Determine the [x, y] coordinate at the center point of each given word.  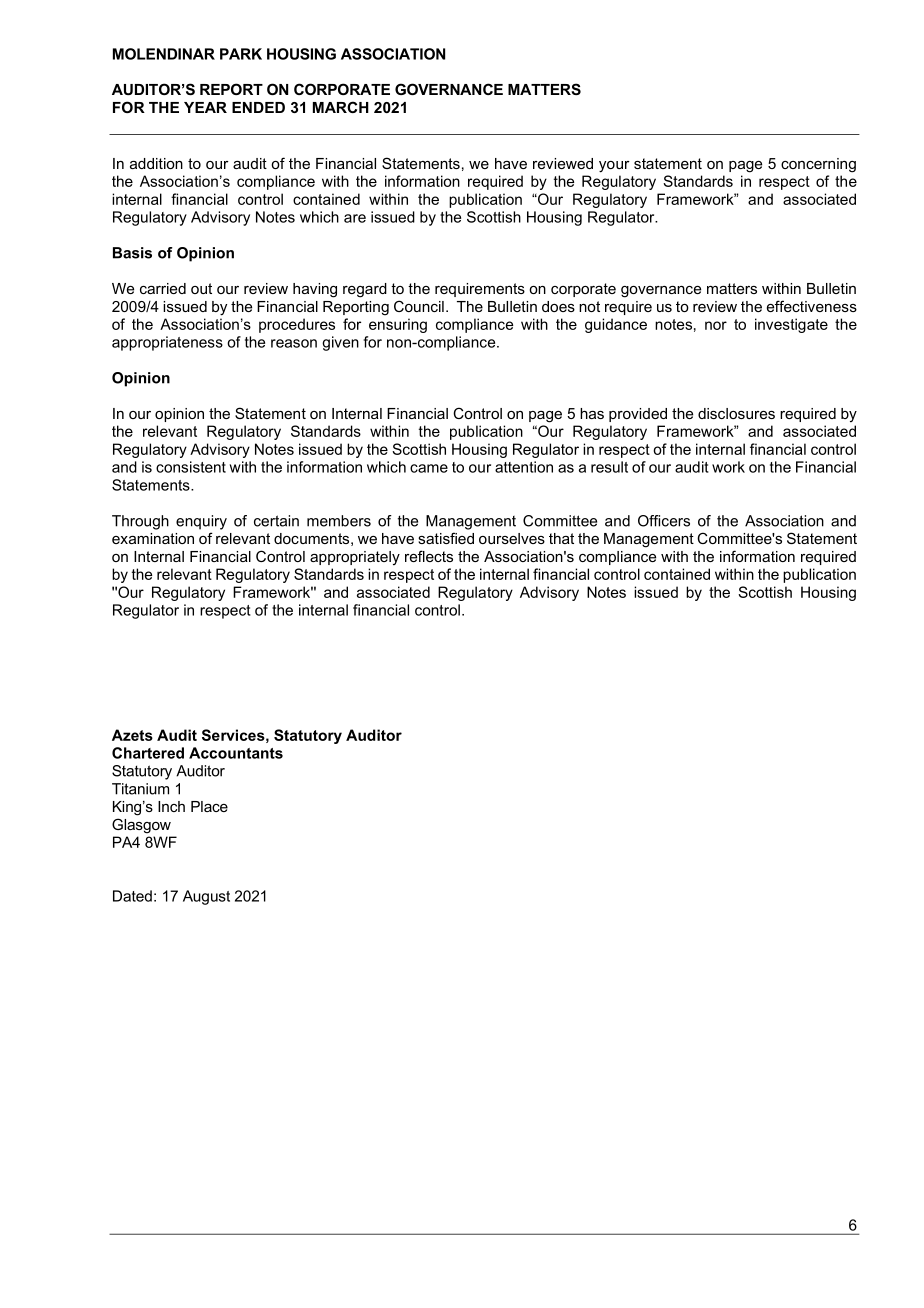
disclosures [736, 413]
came [429, 468]
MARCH [341, 107]
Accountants [236, 753]
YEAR [205, 107]
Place [209, 806]
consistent [191, 467]
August [206, 897]
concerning [818, 165]
